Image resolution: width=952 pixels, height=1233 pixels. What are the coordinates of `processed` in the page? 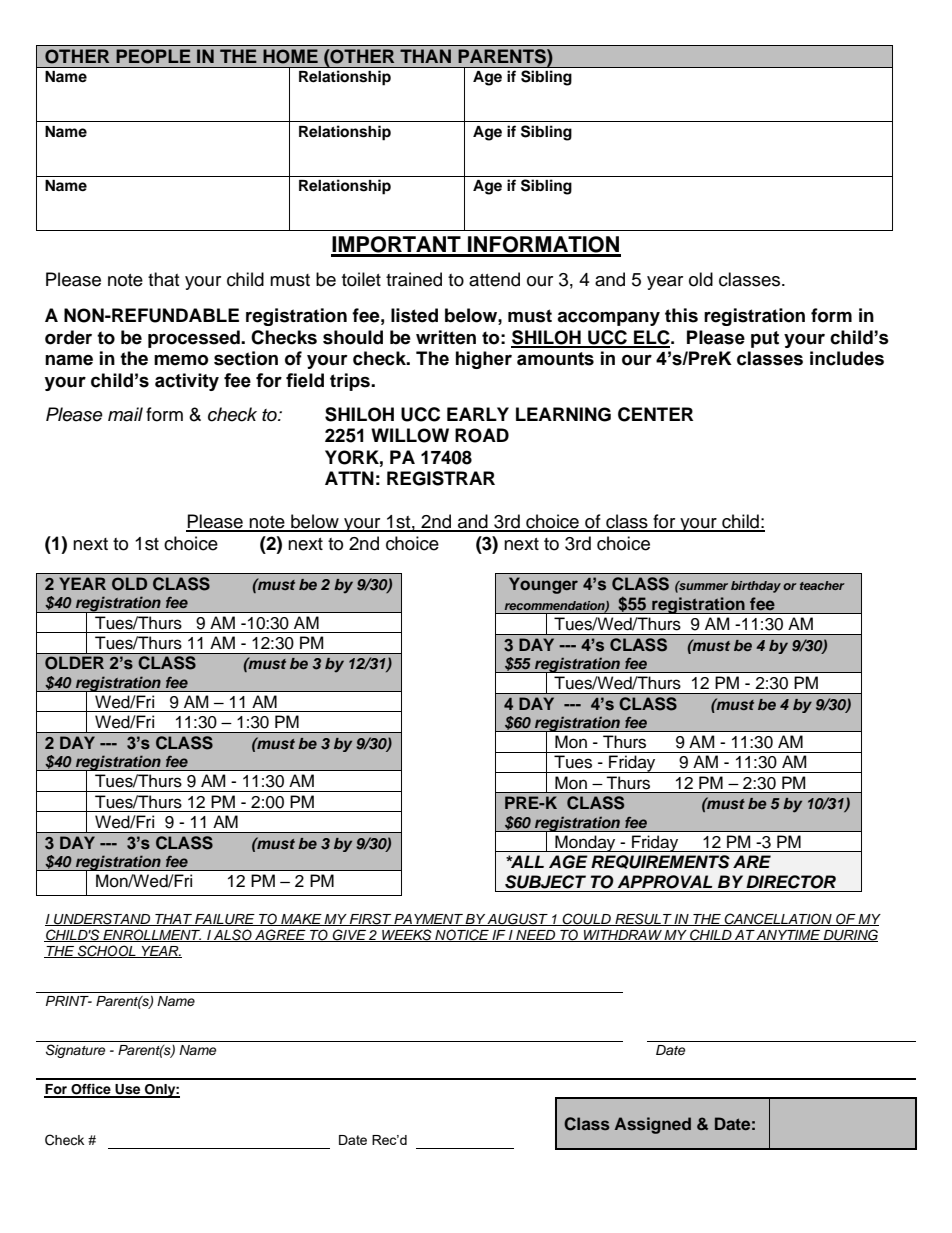 It's located at (195, 339).
